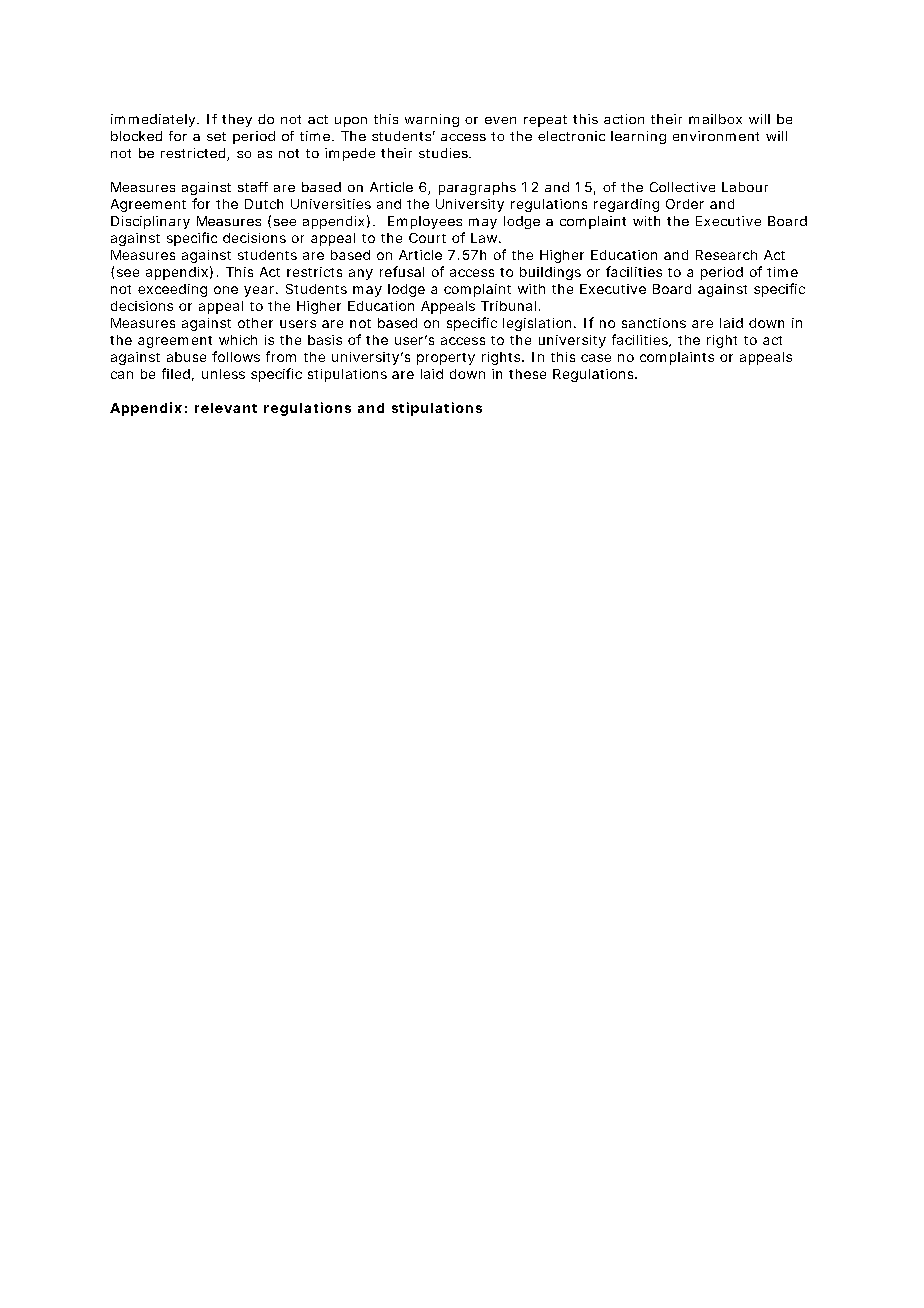  What do you see at coordinates (527, 374) in the screenshot?
I see `these` at bounding box center [527, 374].
